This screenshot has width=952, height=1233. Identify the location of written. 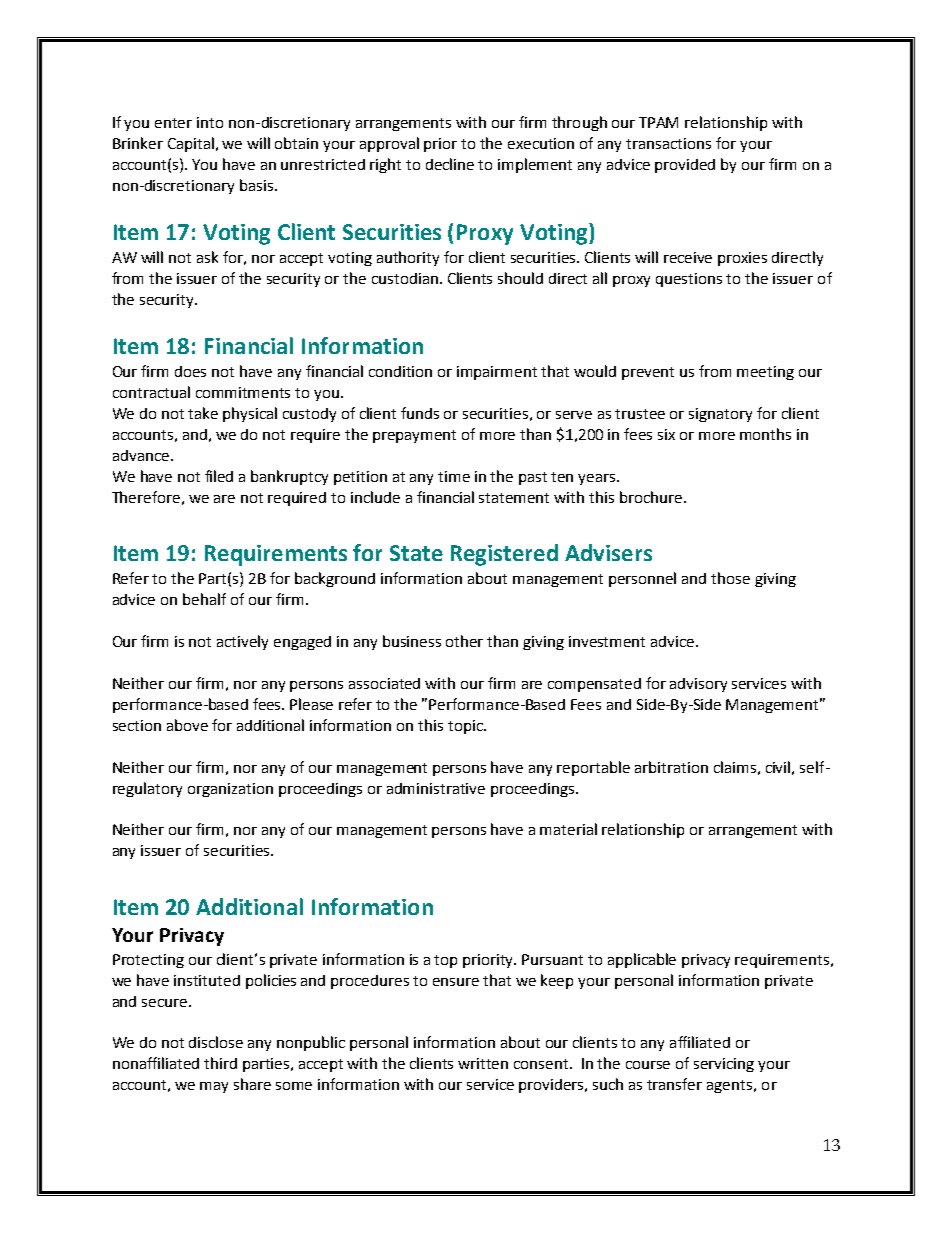
(483, 1063).
